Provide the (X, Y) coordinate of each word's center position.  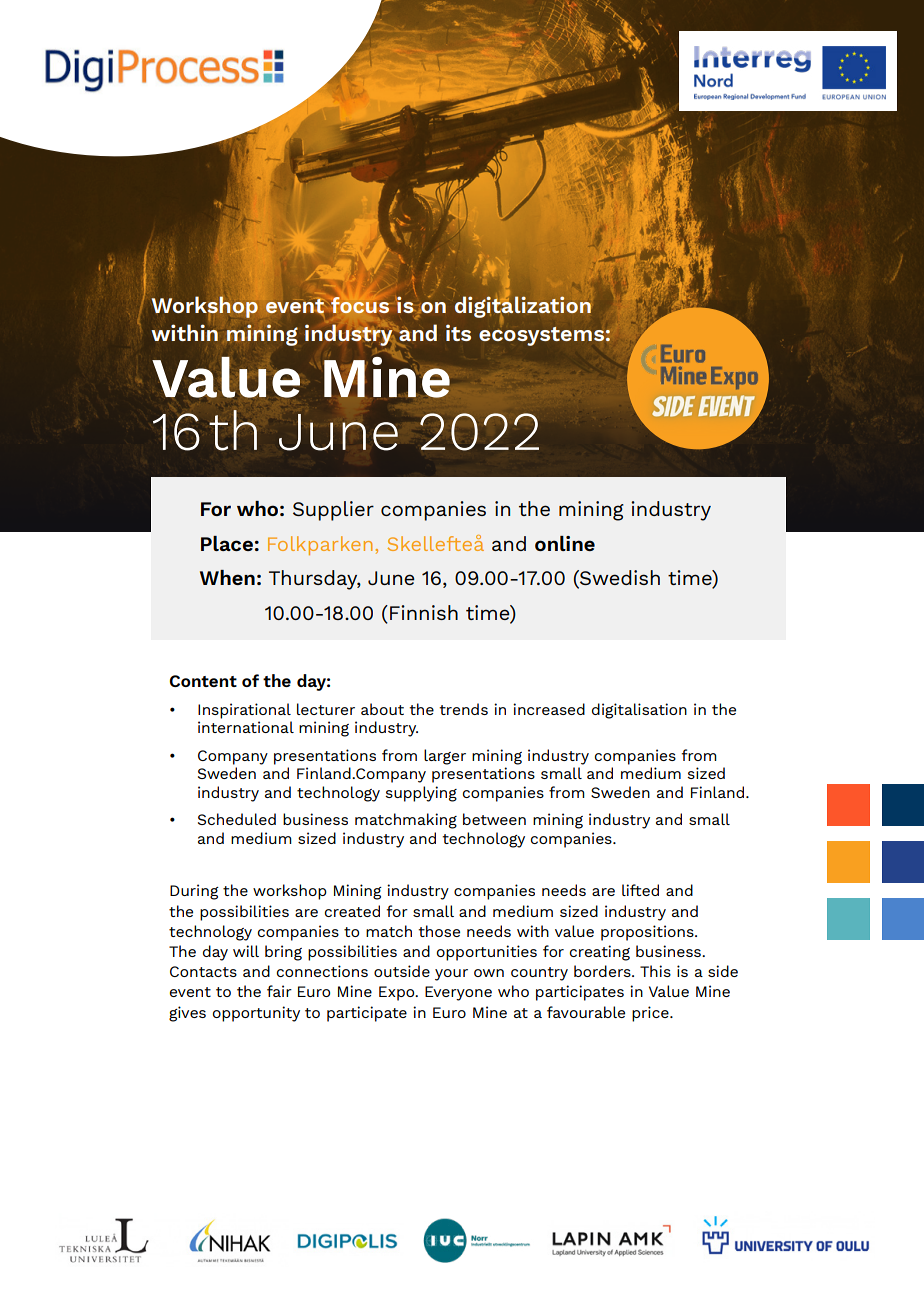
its (458, 332)
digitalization (523, 308)
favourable (586, 1012)
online (565, 543)
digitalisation (639, 711)
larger (445, 757)
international (246, 727)
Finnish (424, 612)
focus (361, 306)
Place (227, 543)
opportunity (256, 1014)
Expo (398, 993)
